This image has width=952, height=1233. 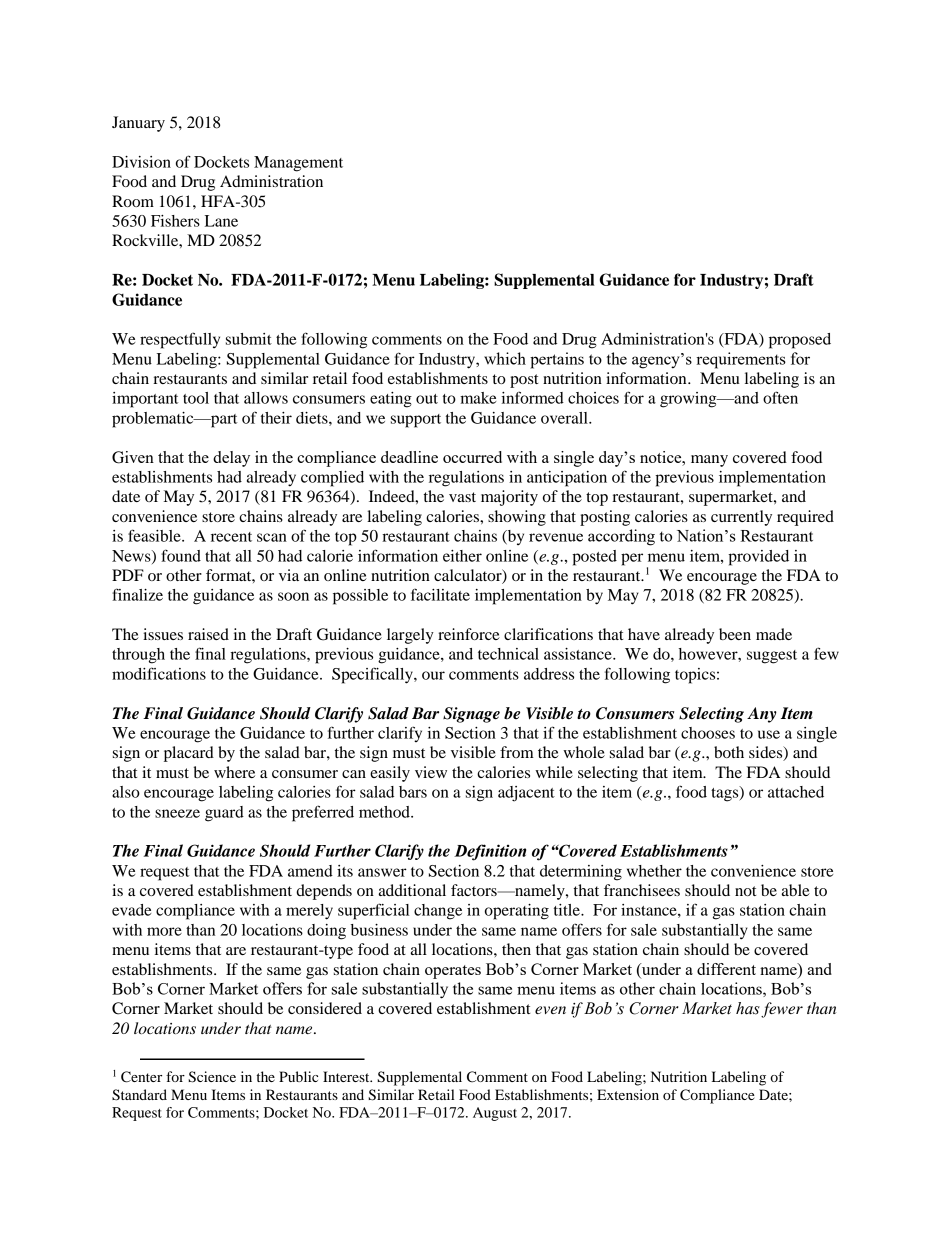 What do you see at coordinates (800, 341) in the image?
I see `proposed` at bounding box center [800, 341].
